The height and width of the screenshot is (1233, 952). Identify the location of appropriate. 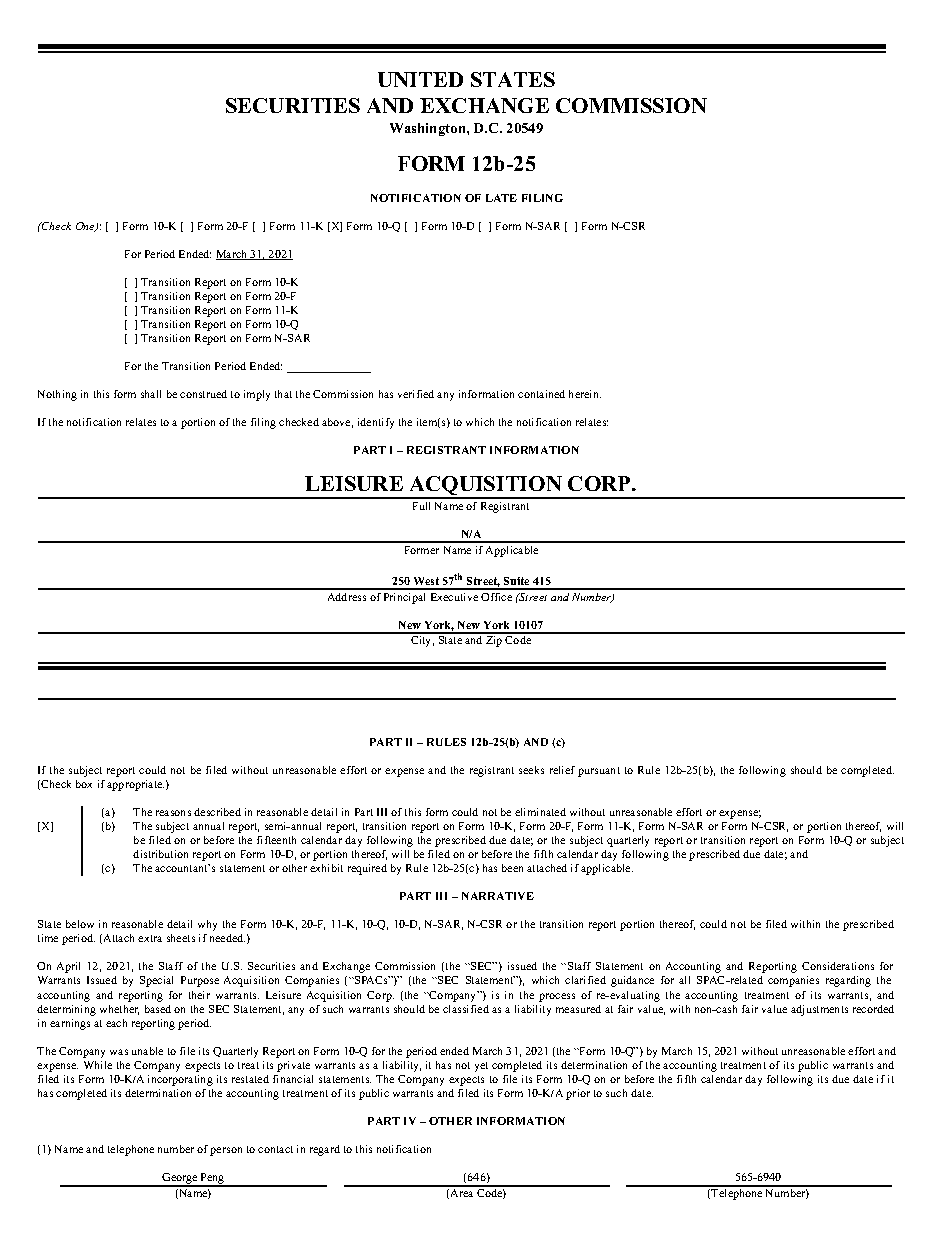
(135, 785).
